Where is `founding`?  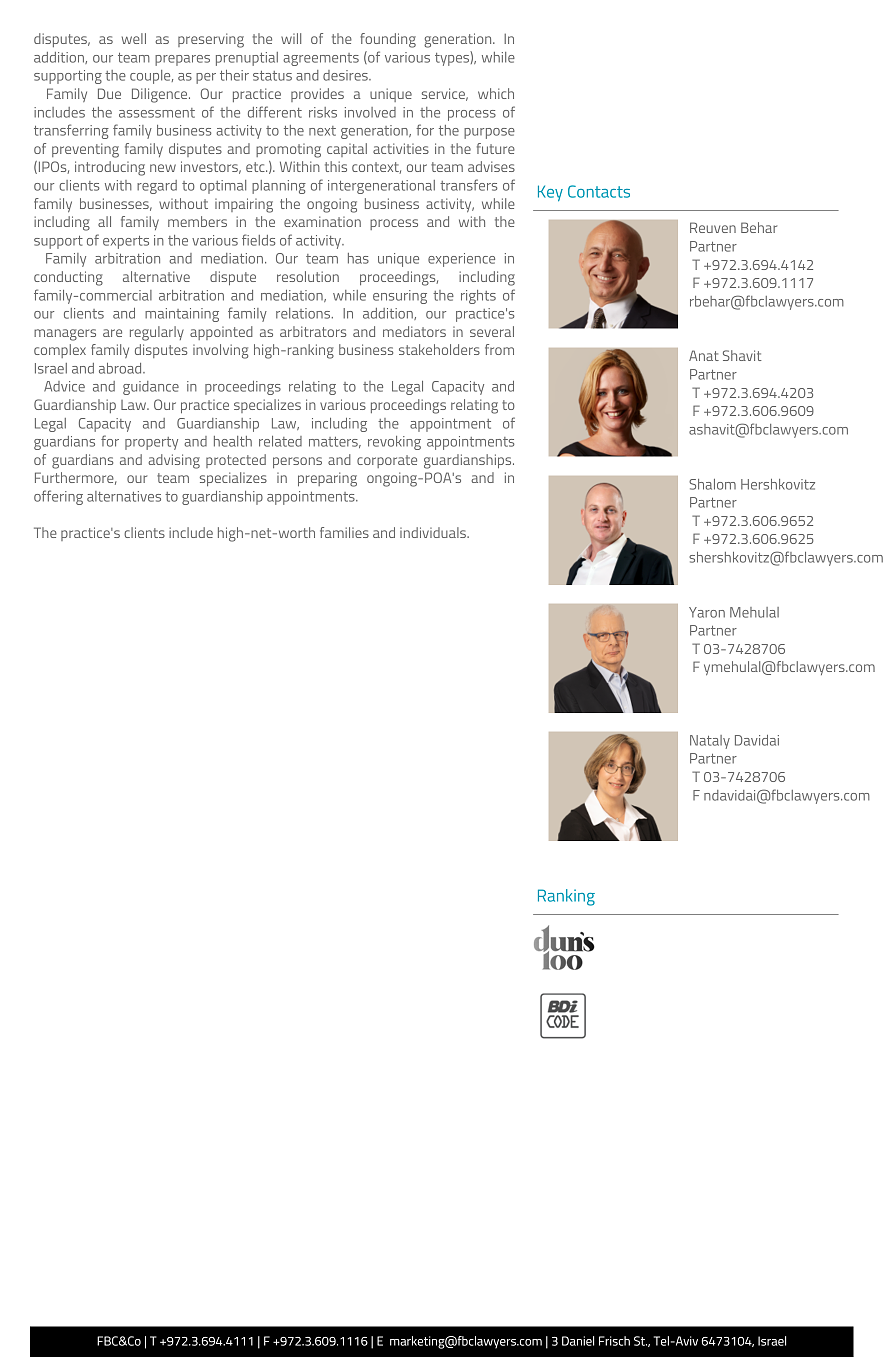
founding is located at coordinates (388, 40).
